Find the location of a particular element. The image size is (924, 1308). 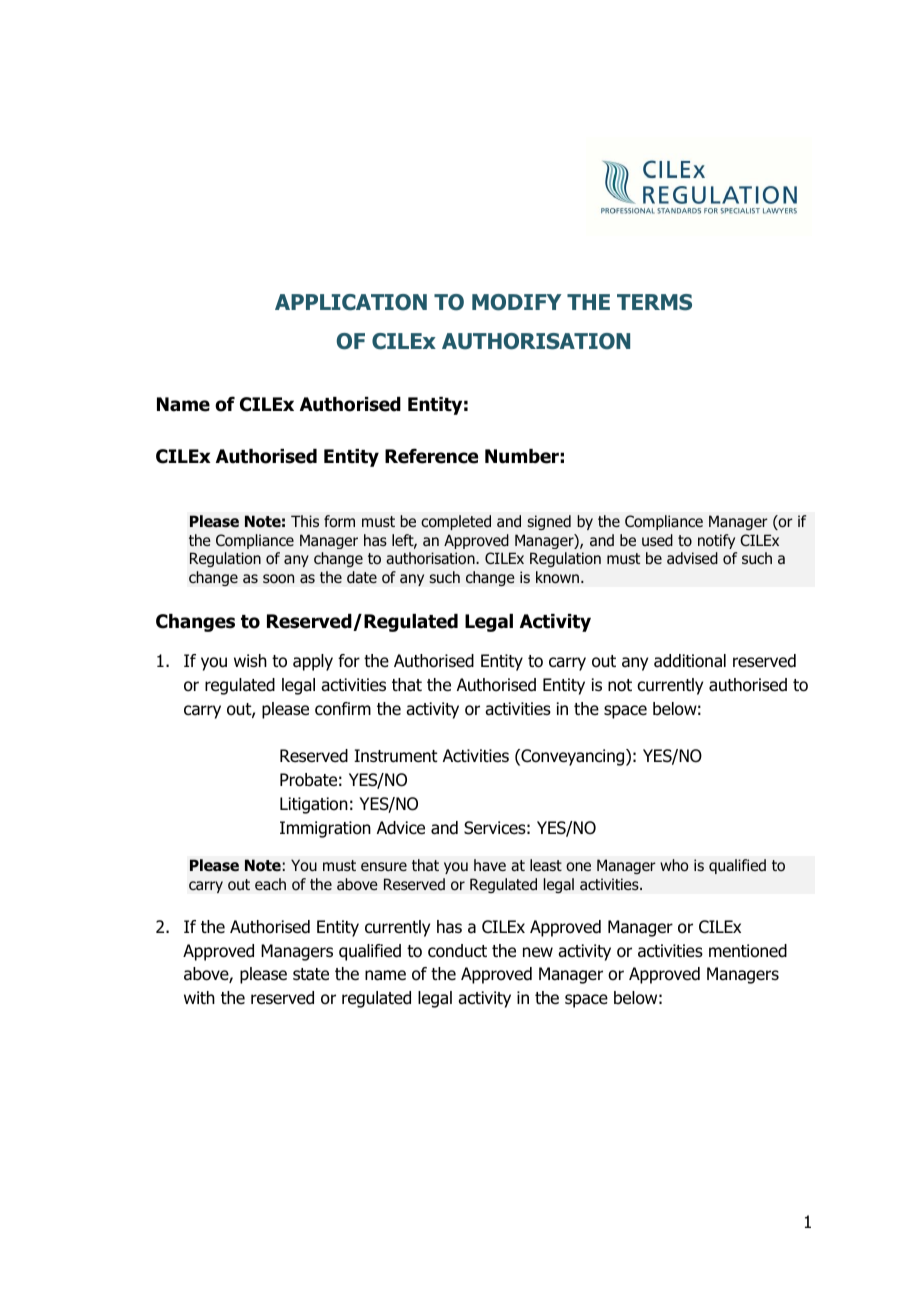

MODIFY is located at coordinates (516, 302).
